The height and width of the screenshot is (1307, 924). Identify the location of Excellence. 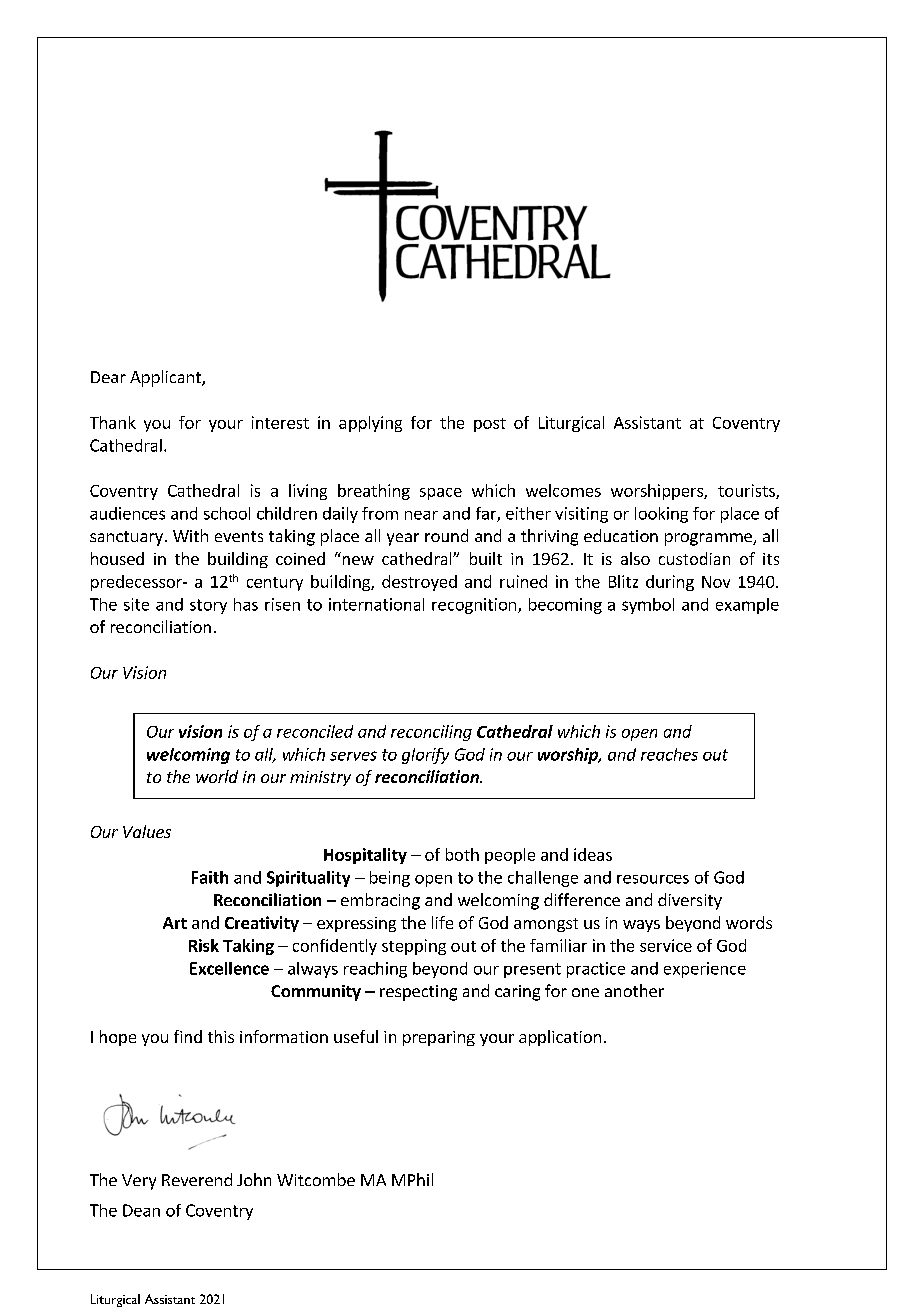
(229, 968).
